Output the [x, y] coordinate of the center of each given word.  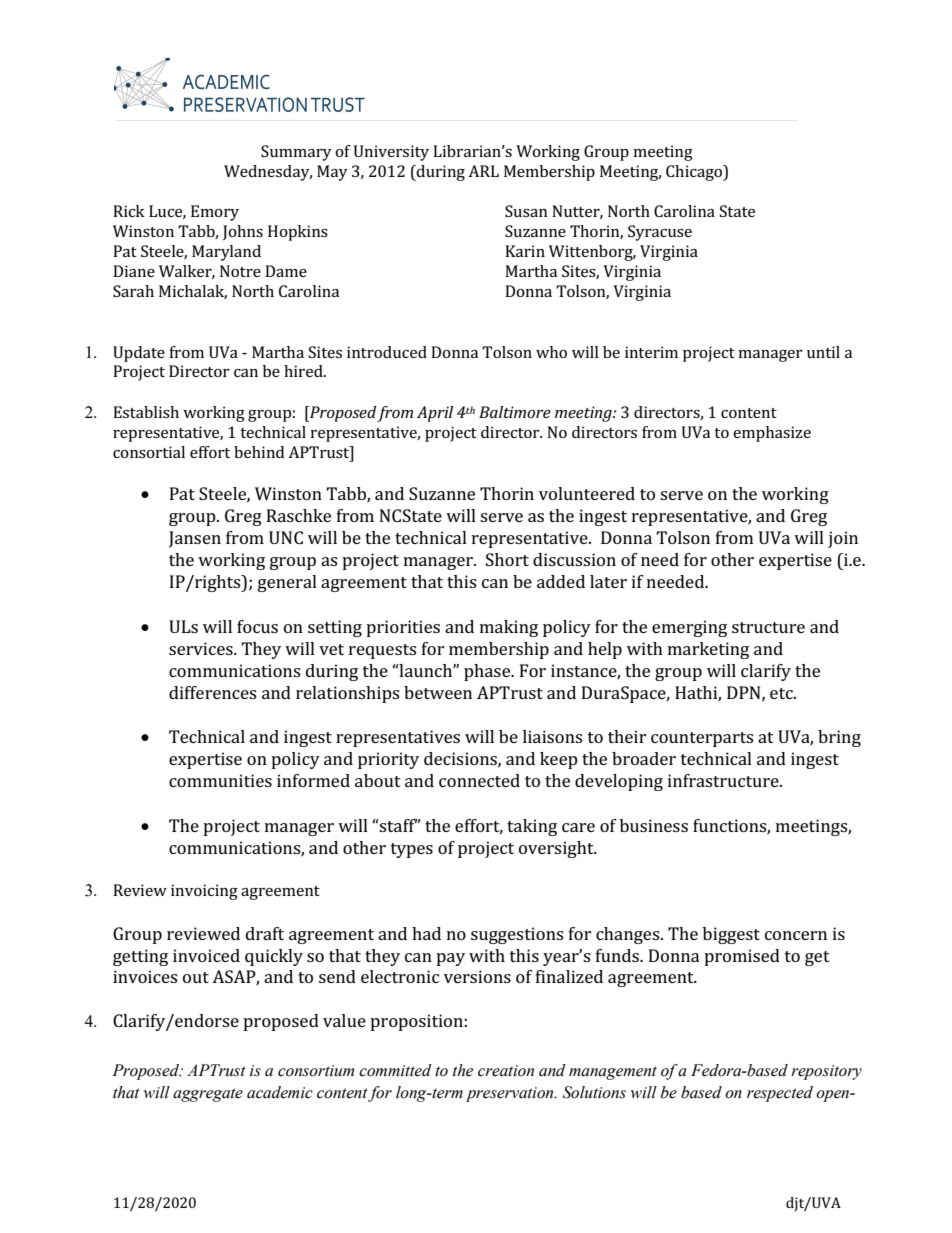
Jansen [195, 539]
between [438, 692]
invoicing [204, 892]
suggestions [517, 935]
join [843, 539]
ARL [483, 171]
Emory [215, 213]
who [551, 352]
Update [139, 354]
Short [507, 559]
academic [280, 1092]
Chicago [695, 173]
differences [212, 692]
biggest [731, 935]
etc [782, 693]
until [823, 352]
